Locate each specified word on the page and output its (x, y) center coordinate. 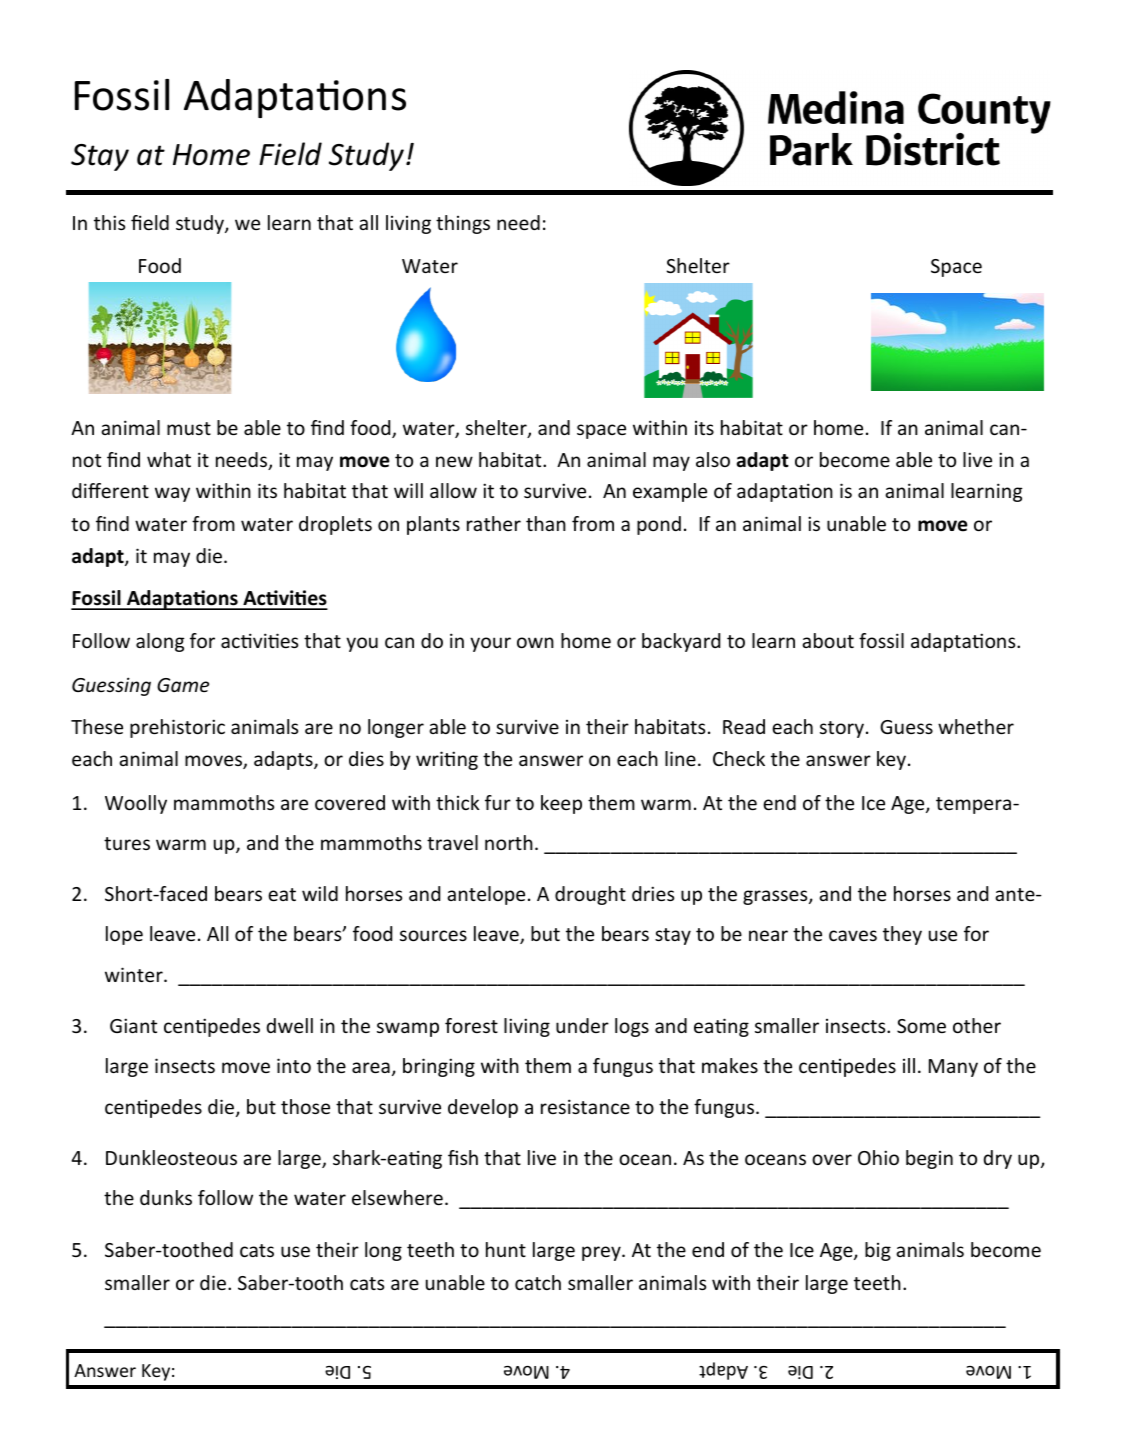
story (842, 729)
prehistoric (177, 728)
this (109, 222)
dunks (166, 1197)
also (713, 459)
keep (561, 804)
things (463, 224)
